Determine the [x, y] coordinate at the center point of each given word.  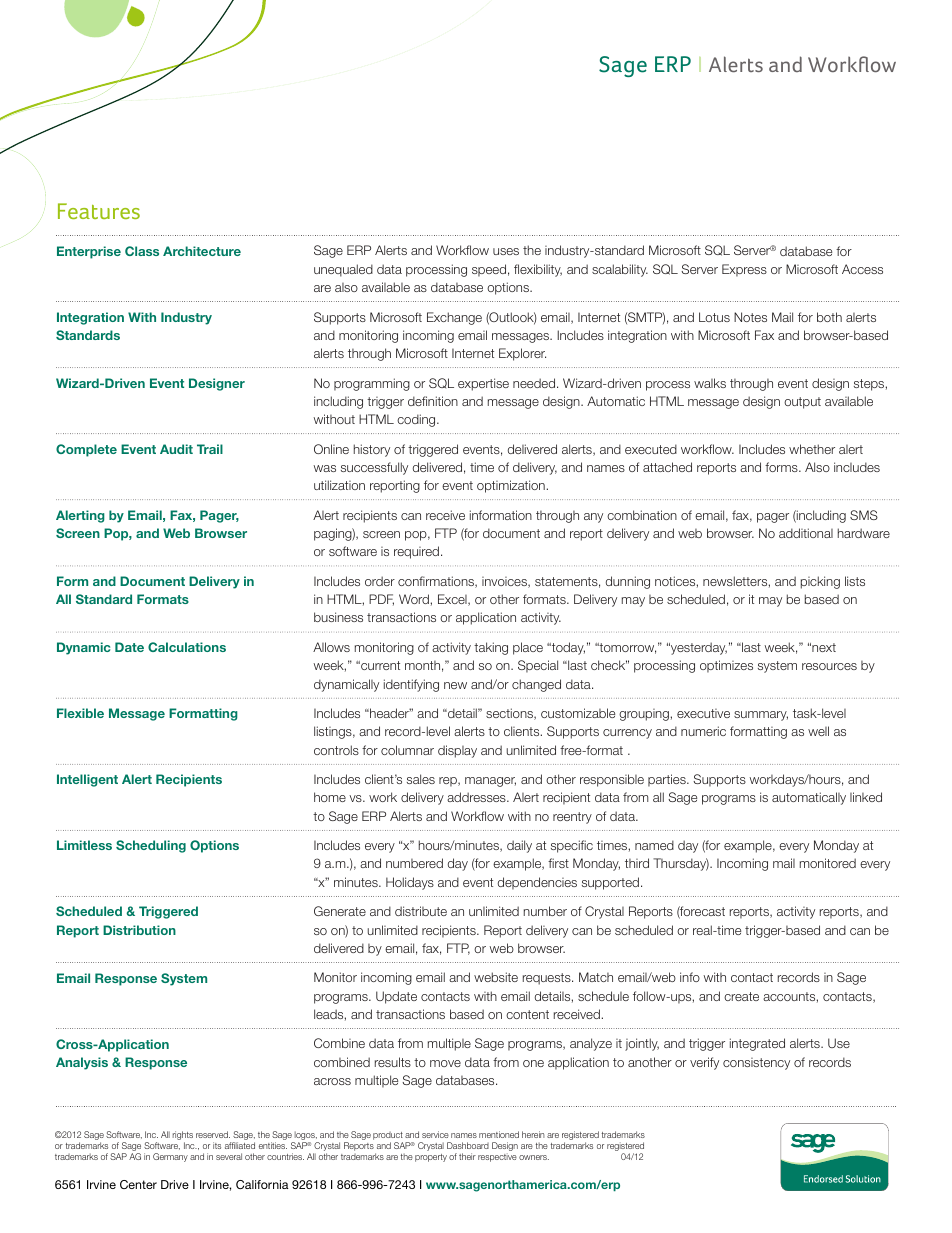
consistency [756, 1064]
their [467, 1156]
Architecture [202, 251]
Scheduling [151, 846]
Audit [176, 449]
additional [806, 533]
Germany [170, 1157]
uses [506, 251]
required [416, 552]
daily [519, 846]
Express [744, 270]
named [654, 845]
